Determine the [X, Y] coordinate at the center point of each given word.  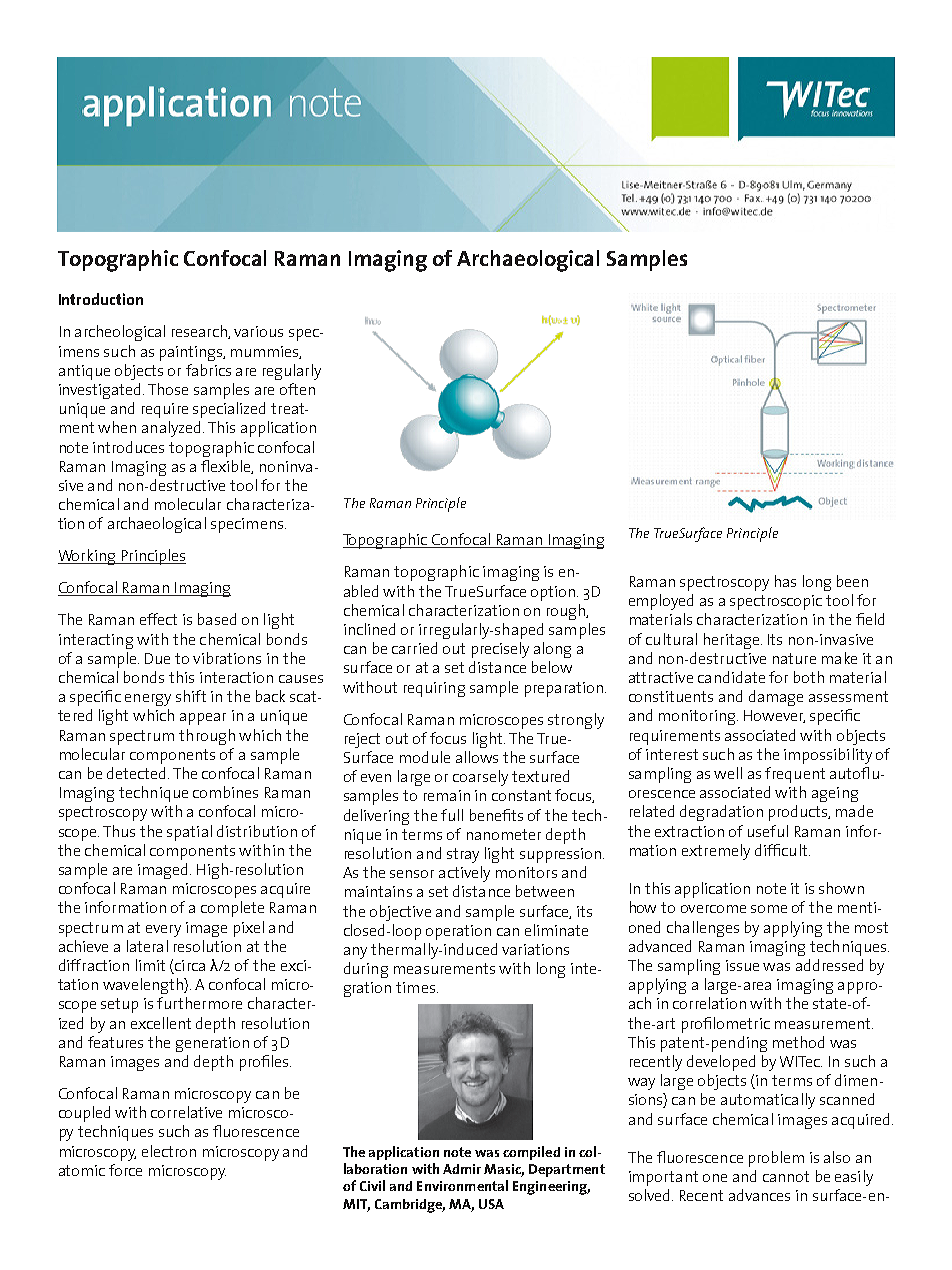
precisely [500, 650]
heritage [733, 641]
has [785, 581]
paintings [192, 353]
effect [158, 619]
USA [491, 1204]
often [297, 389]
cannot [786, 1176]
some [769, 909]
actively [464, 874]
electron [169, 1151]
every [163, 931]
